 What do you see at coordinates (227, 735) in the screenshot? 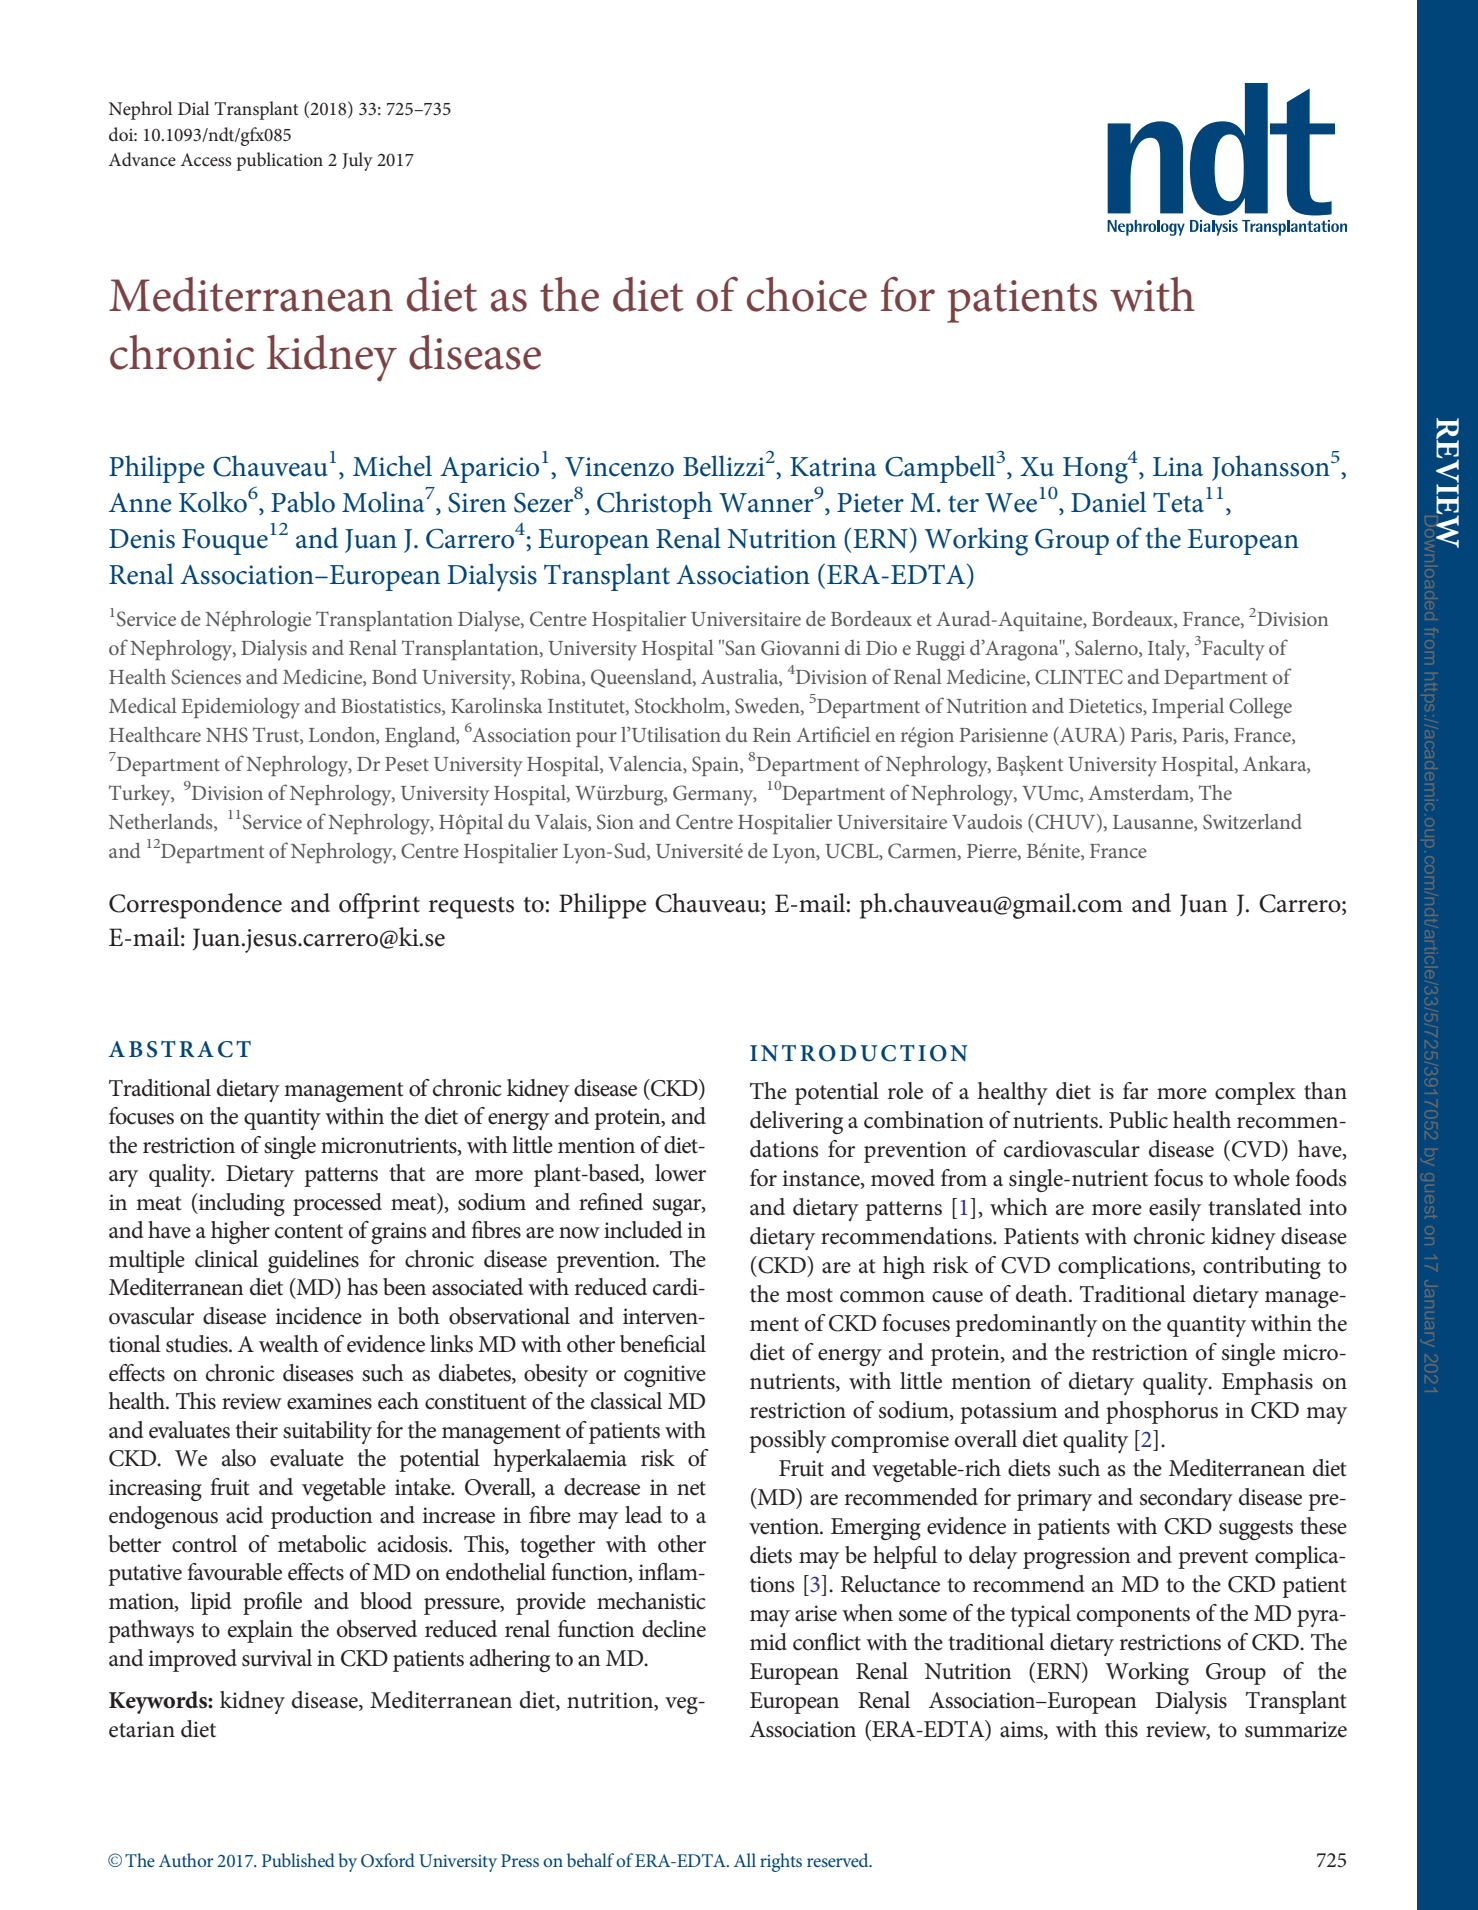
I see `NHS` at bounding box center [227, 735].
